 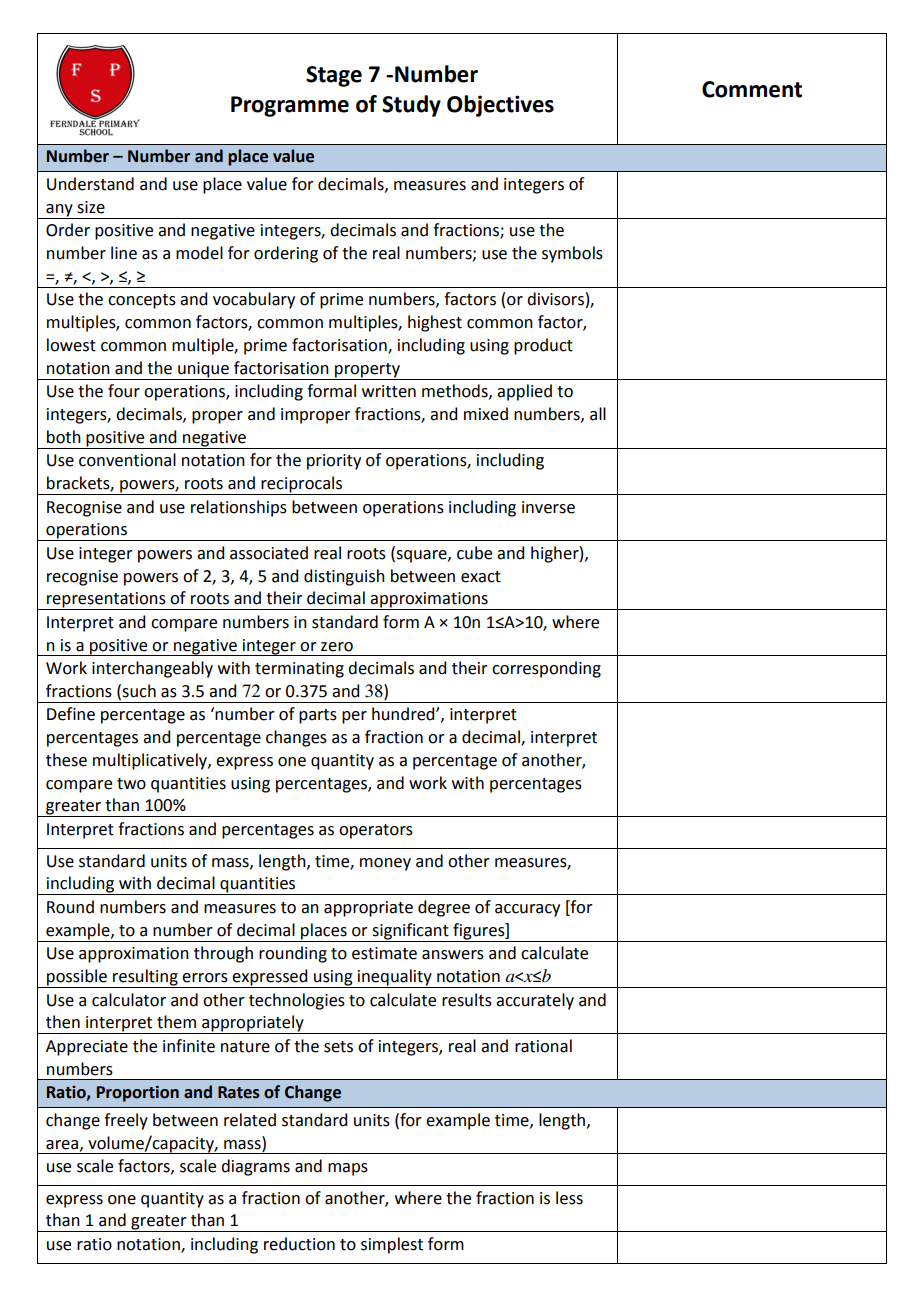 What do you see at coordinates (126, 1121) in the document?
I see `freely` at bounding box center [126, 1121].
